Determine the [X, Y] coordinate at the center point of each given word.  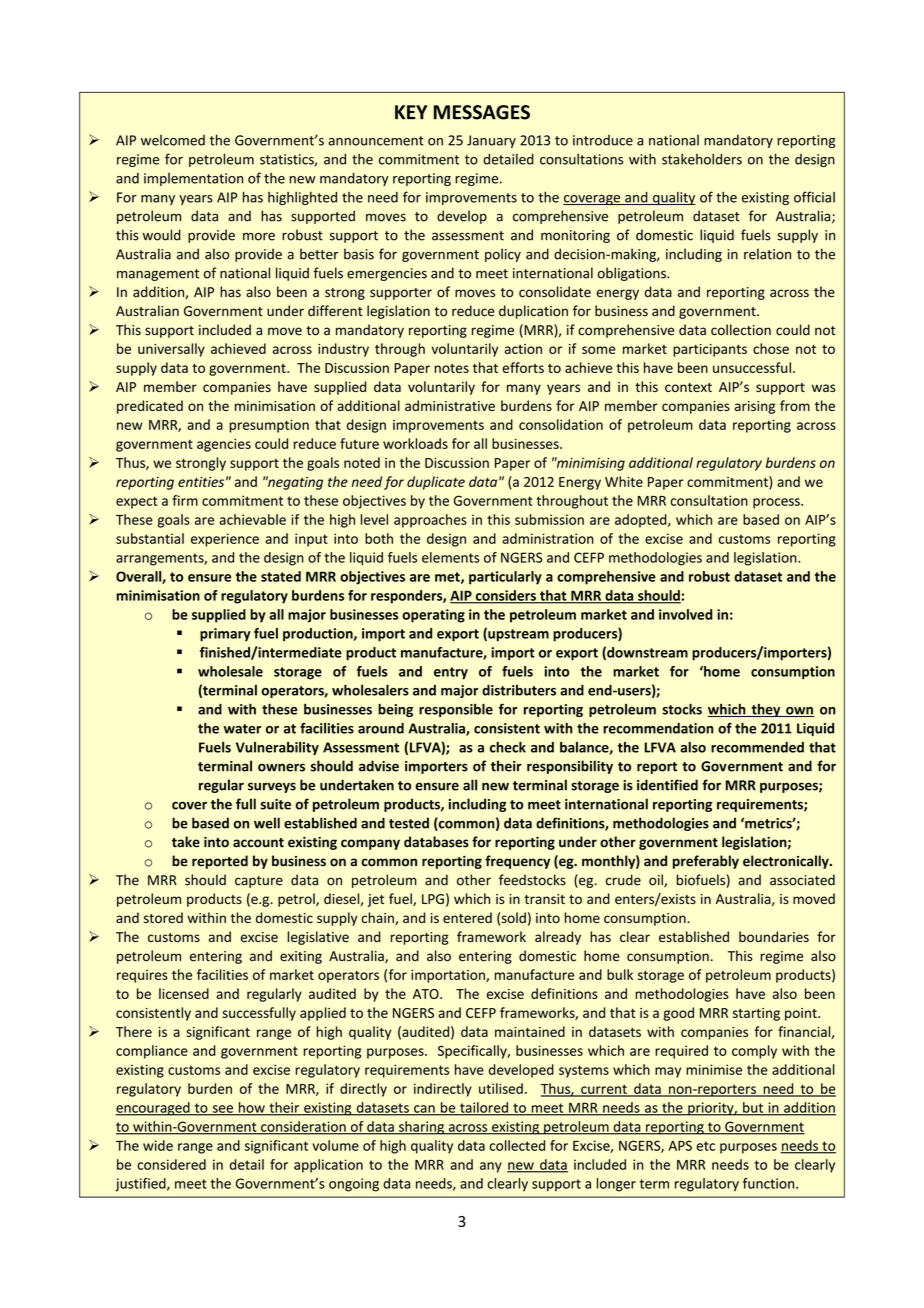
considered [171, 1164]
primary [225, 635]
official [814, 197]
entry [451, 673]
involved [686, 614]
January [491, 141]
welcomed [173, 140]
